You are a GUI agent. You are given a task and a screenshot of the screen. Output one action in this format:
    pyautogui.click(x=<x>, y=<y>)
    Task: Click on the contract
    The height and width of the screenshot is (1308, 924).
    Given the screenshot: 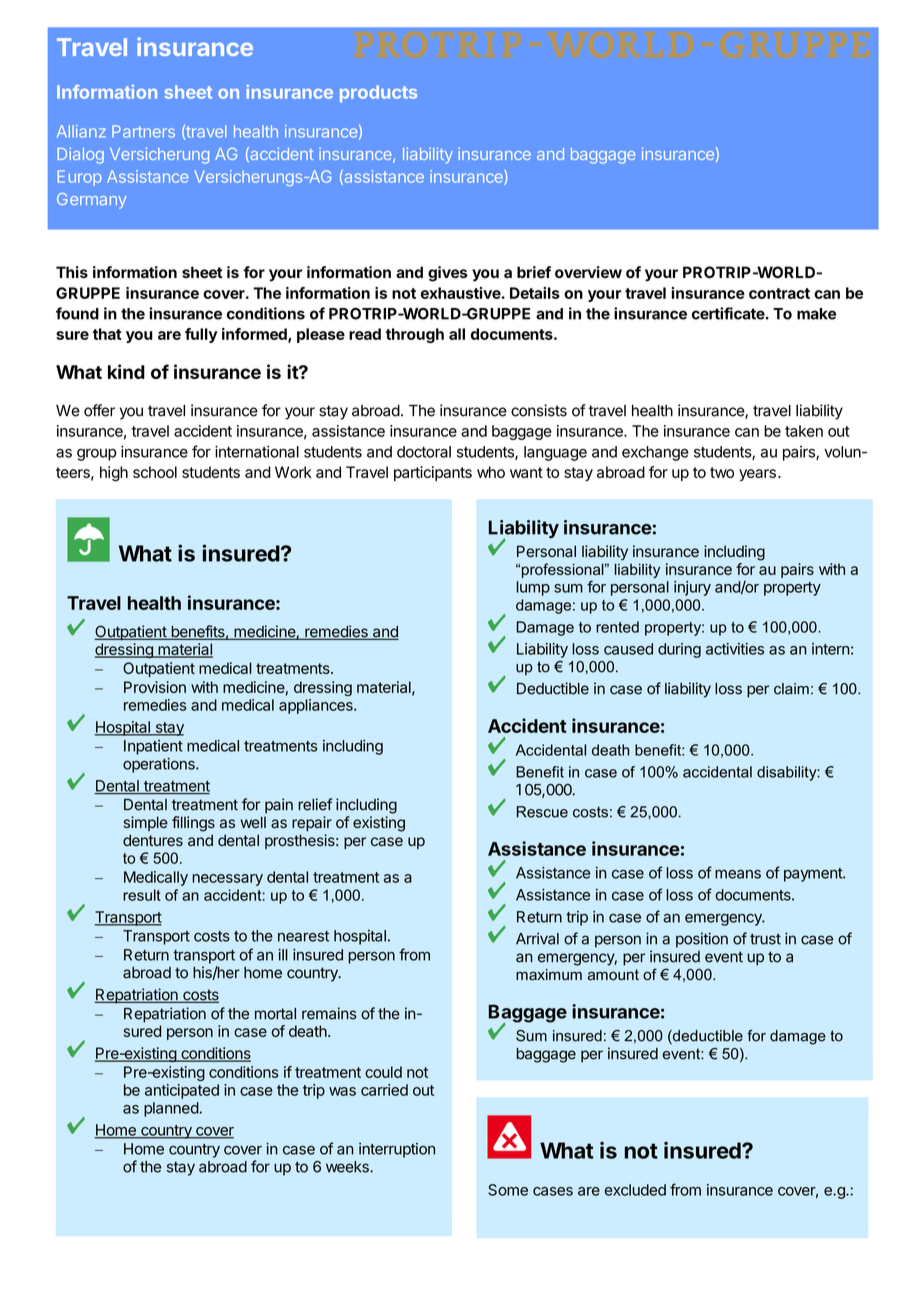 What is the action you would take?
    pyautogui.click(x=779, y=293)
